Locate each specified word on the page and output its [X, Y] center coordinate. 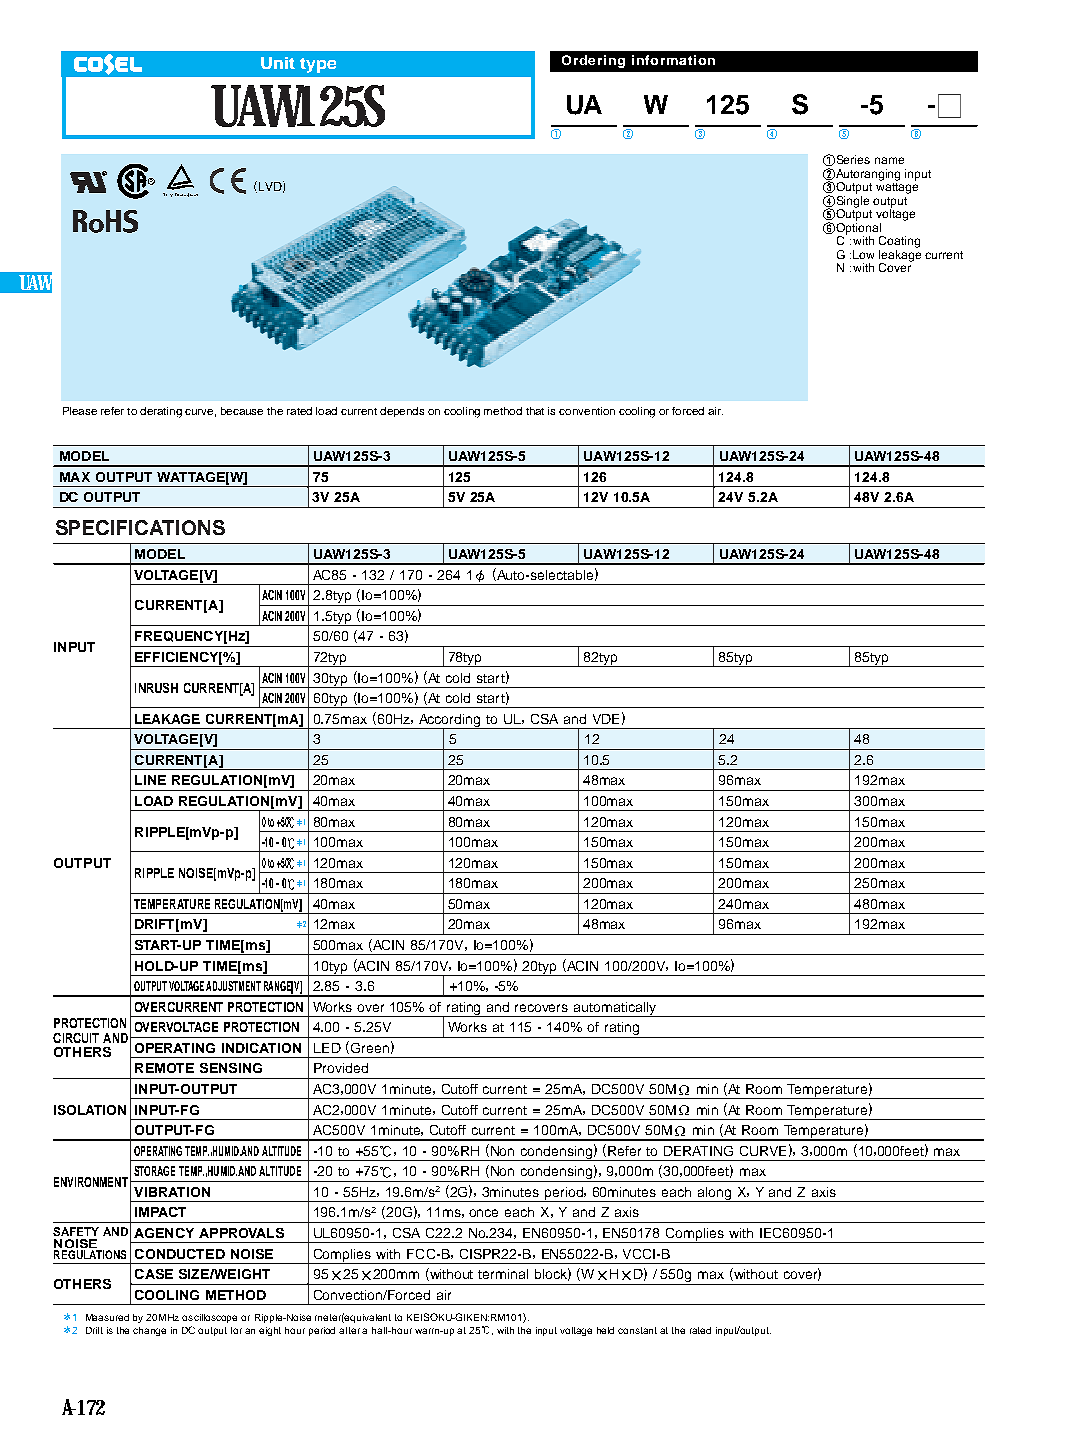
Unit [278, 63]
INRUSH [156, 688]
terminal [503, 1274]
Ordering [593, 61]
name [889, 160]
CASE [154, 1274]
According [449, 721]
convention [587, 411]
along [714, 1194]
